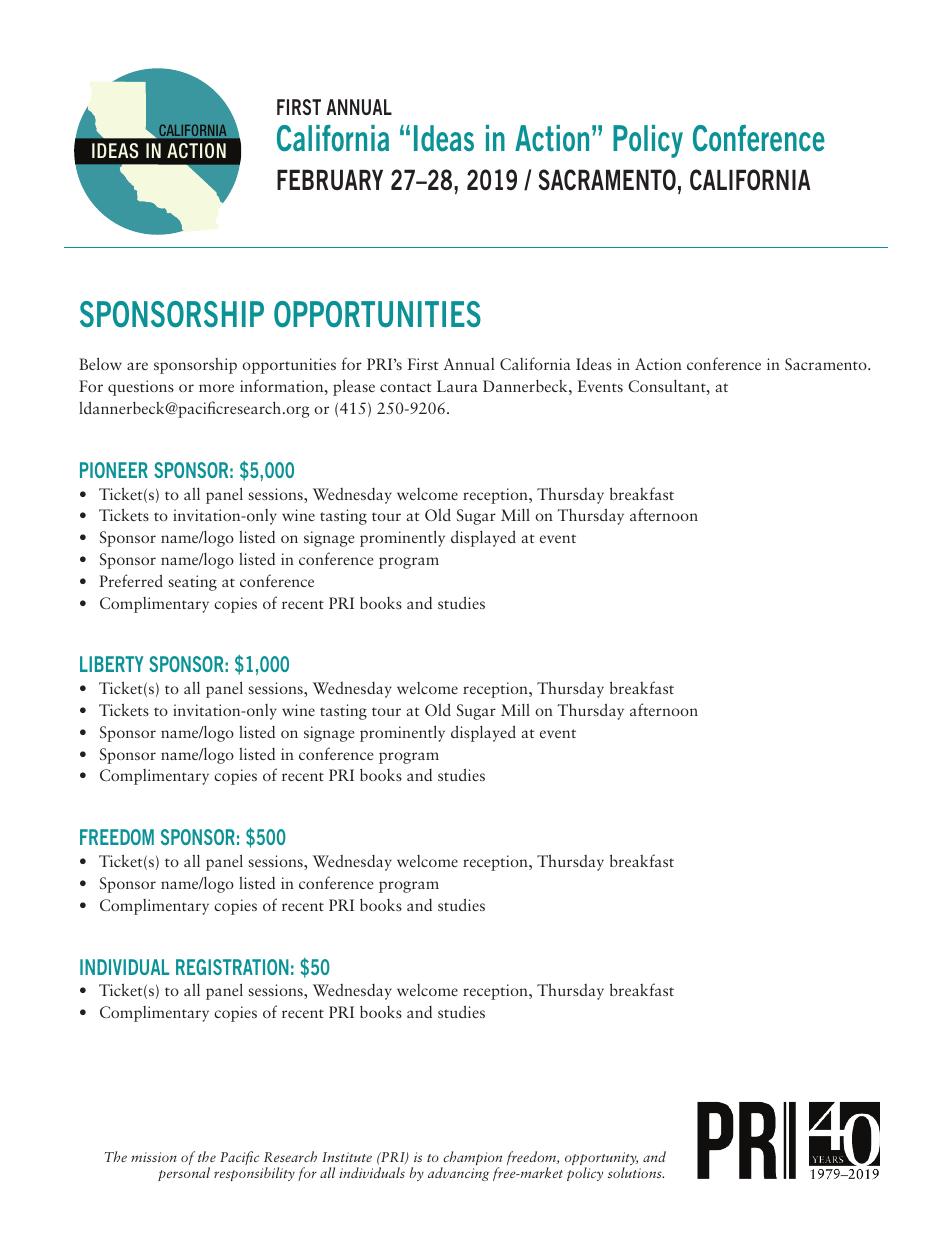 This screenshot has width=952, height=1233. What do you see at coordinates (406, 387) in the screenshot?
I see `contact` at bounding box center [406, 387].
